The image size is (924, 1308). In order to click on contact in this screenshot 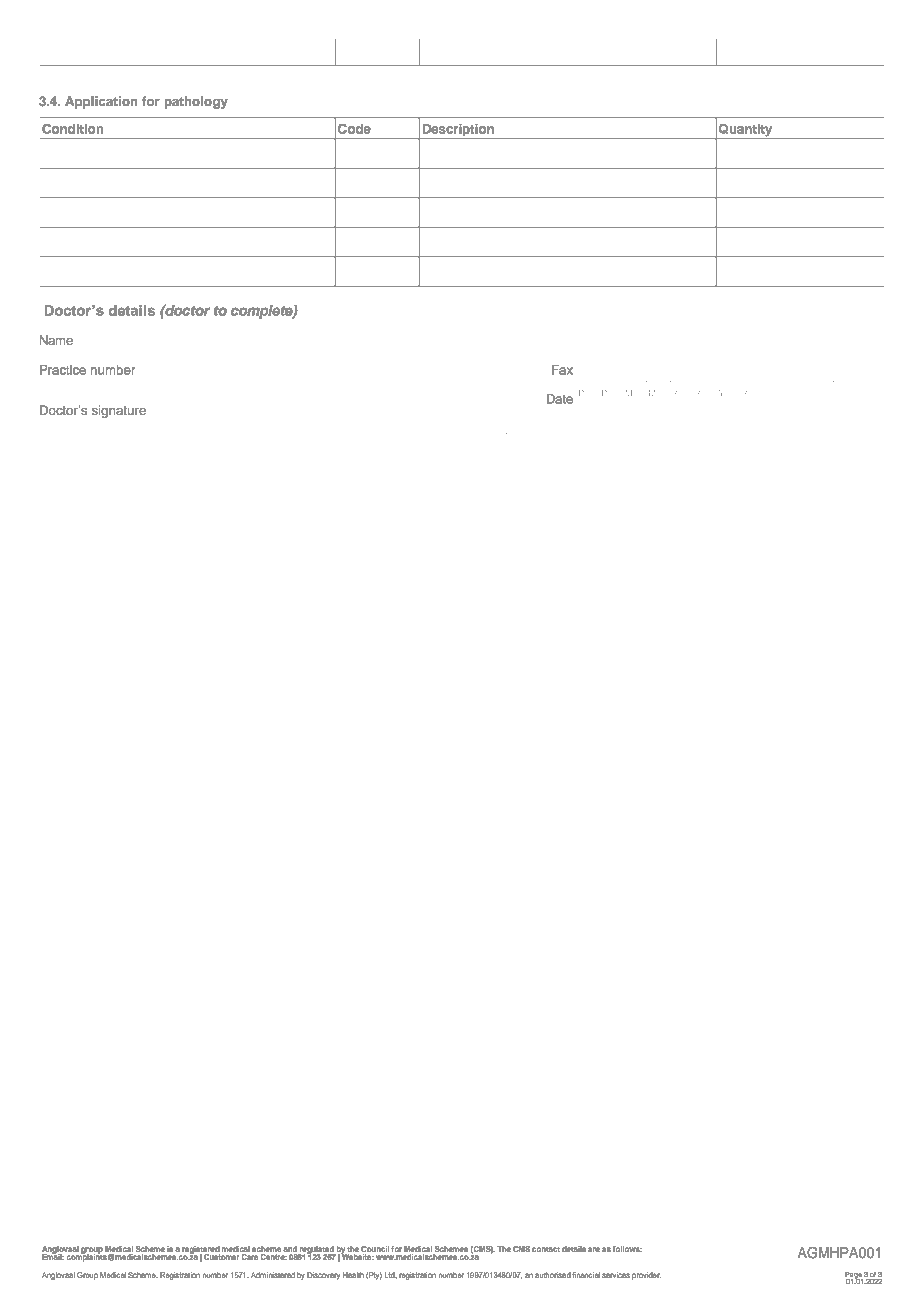, I will do `click(546, 1249)`.
